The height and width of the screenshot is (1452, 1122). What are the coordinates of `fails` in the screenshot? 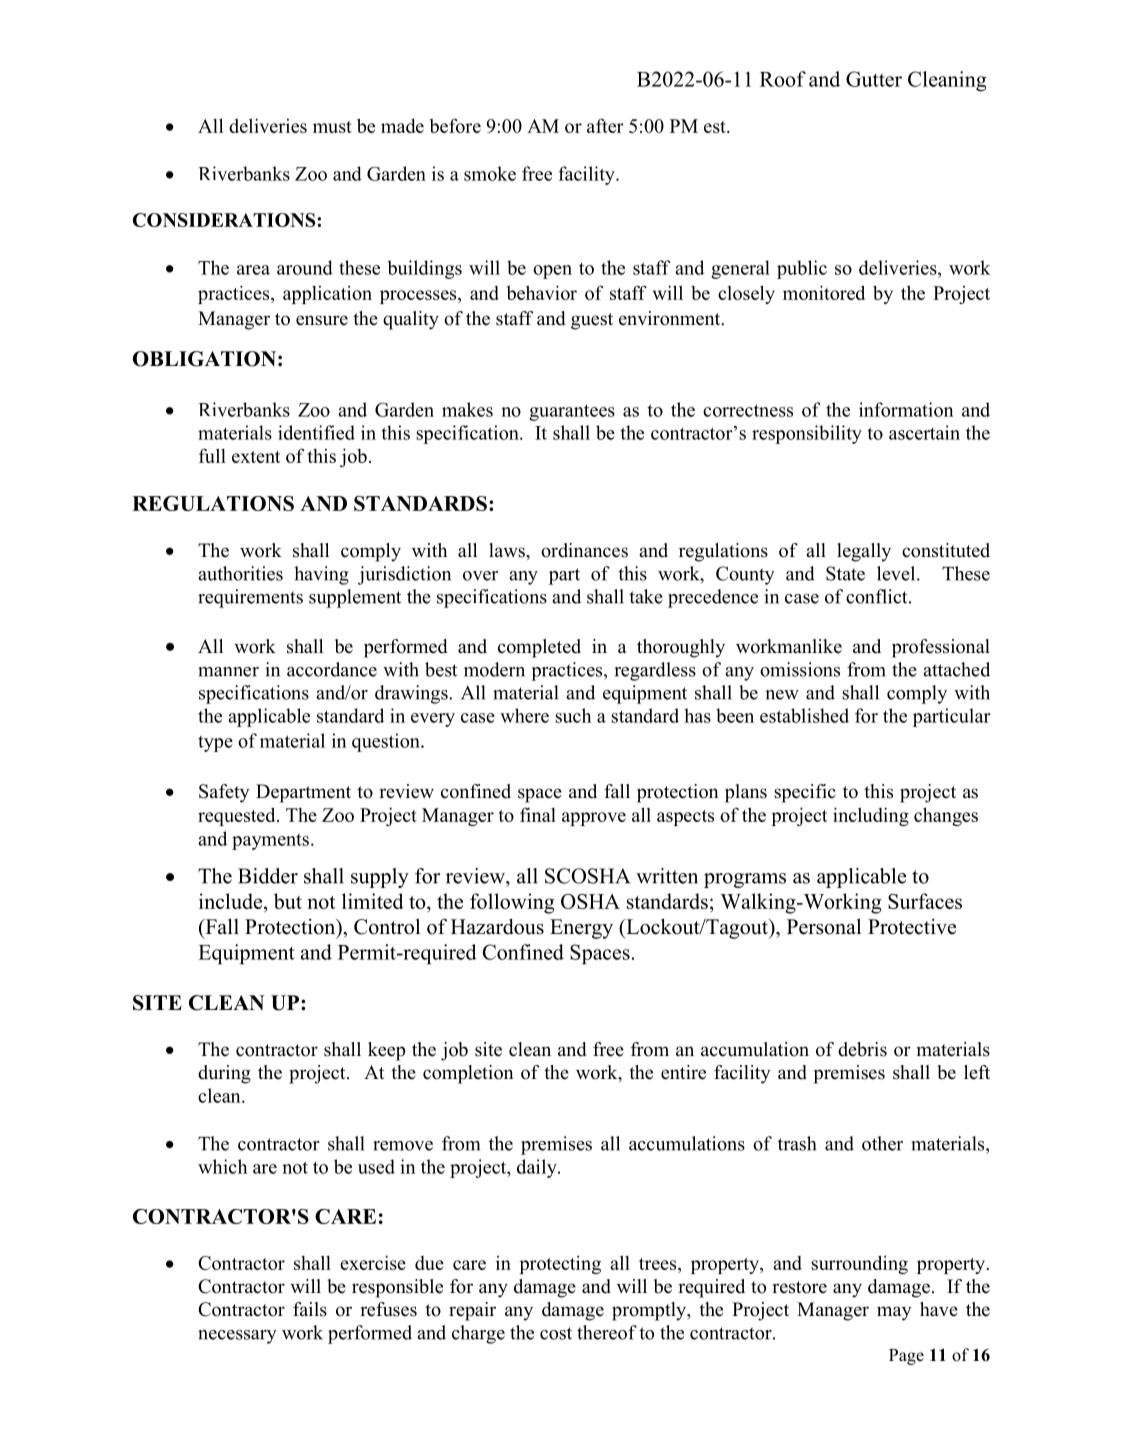 It's located at (310, 1309).
